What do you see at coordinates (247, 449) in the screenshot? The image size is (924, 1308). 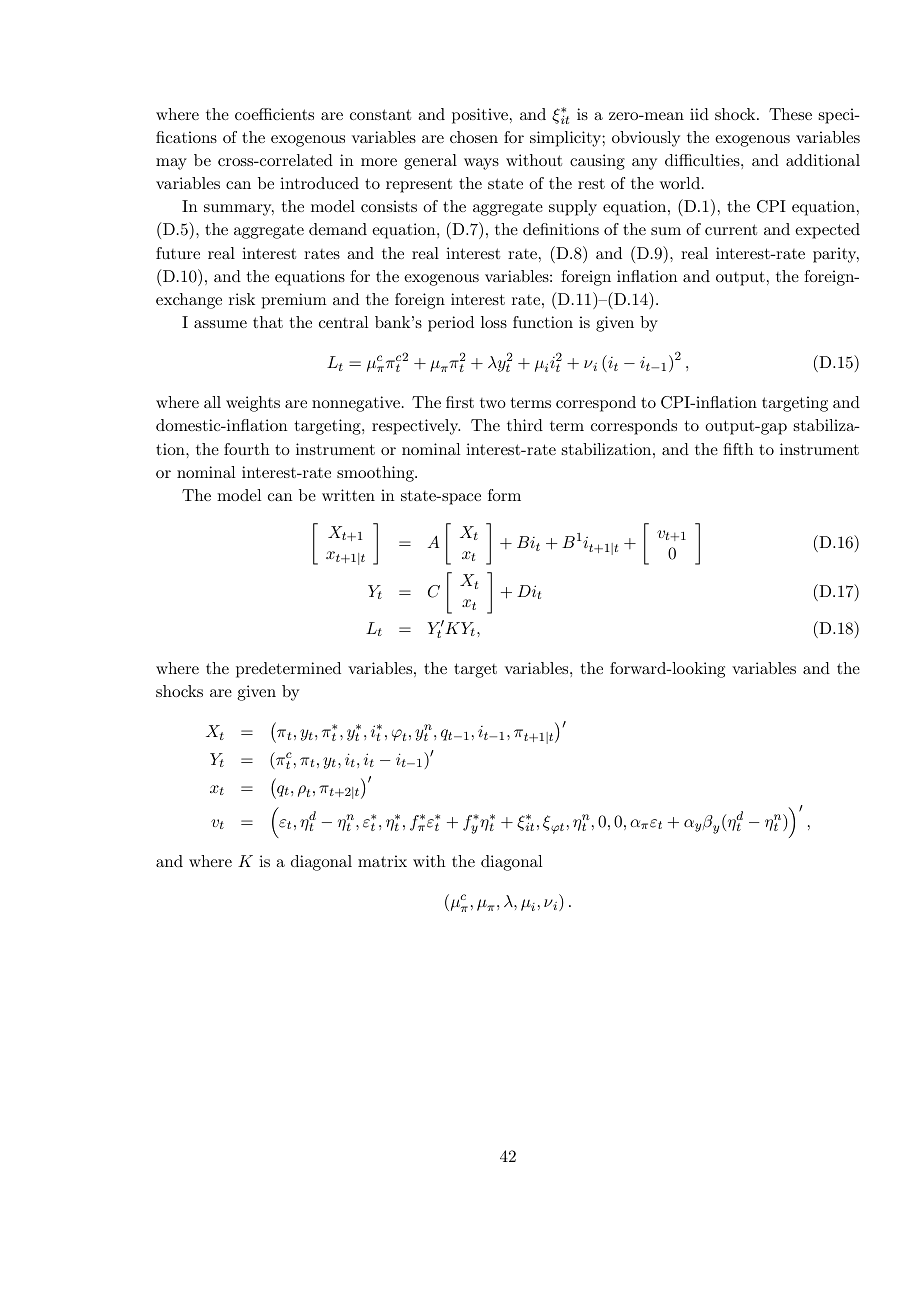 I see `fourth` at bounding box center [247, 449].
